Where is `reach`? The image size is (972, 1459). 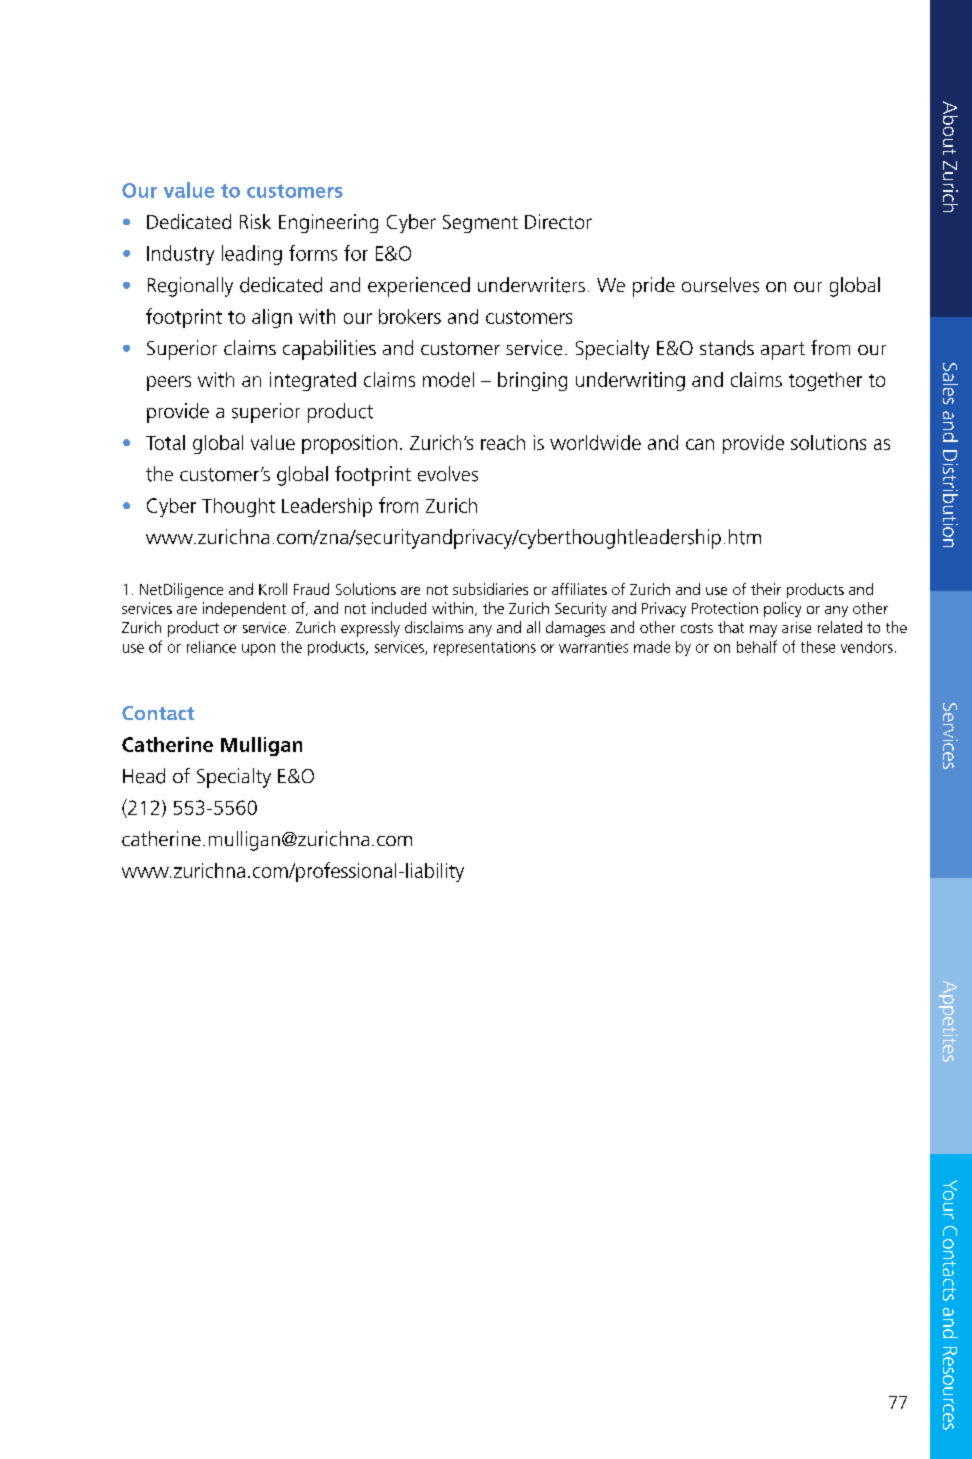
reach is located at coordinates (503, 442).
